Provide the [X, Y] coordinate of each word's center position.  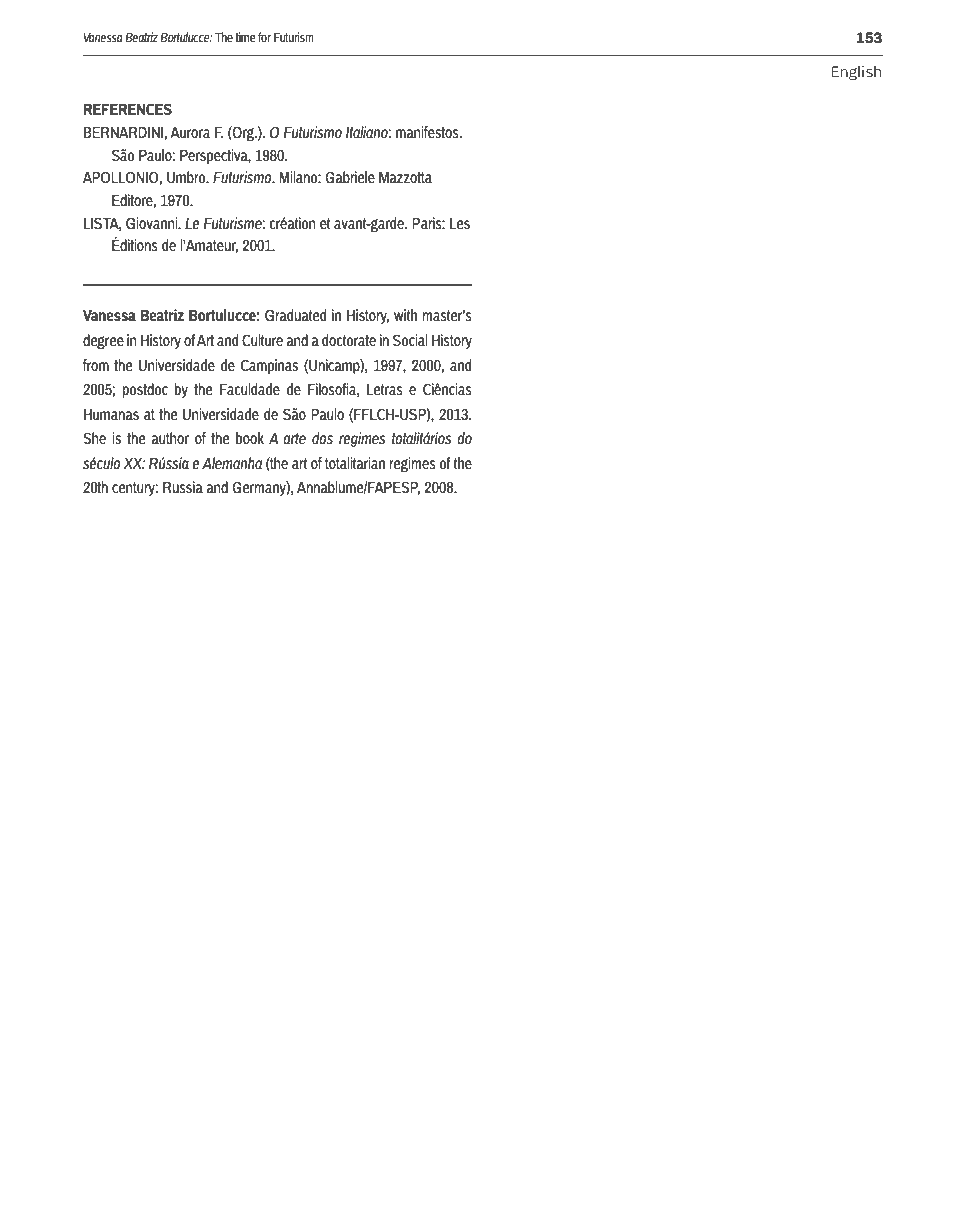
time [245, 37]
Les [460, 223]
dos [322, 438]
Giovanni [153, 223]
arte [294, 438]
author [170, 438]
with [405, 315]
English [856, 73]
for [264, 37]
